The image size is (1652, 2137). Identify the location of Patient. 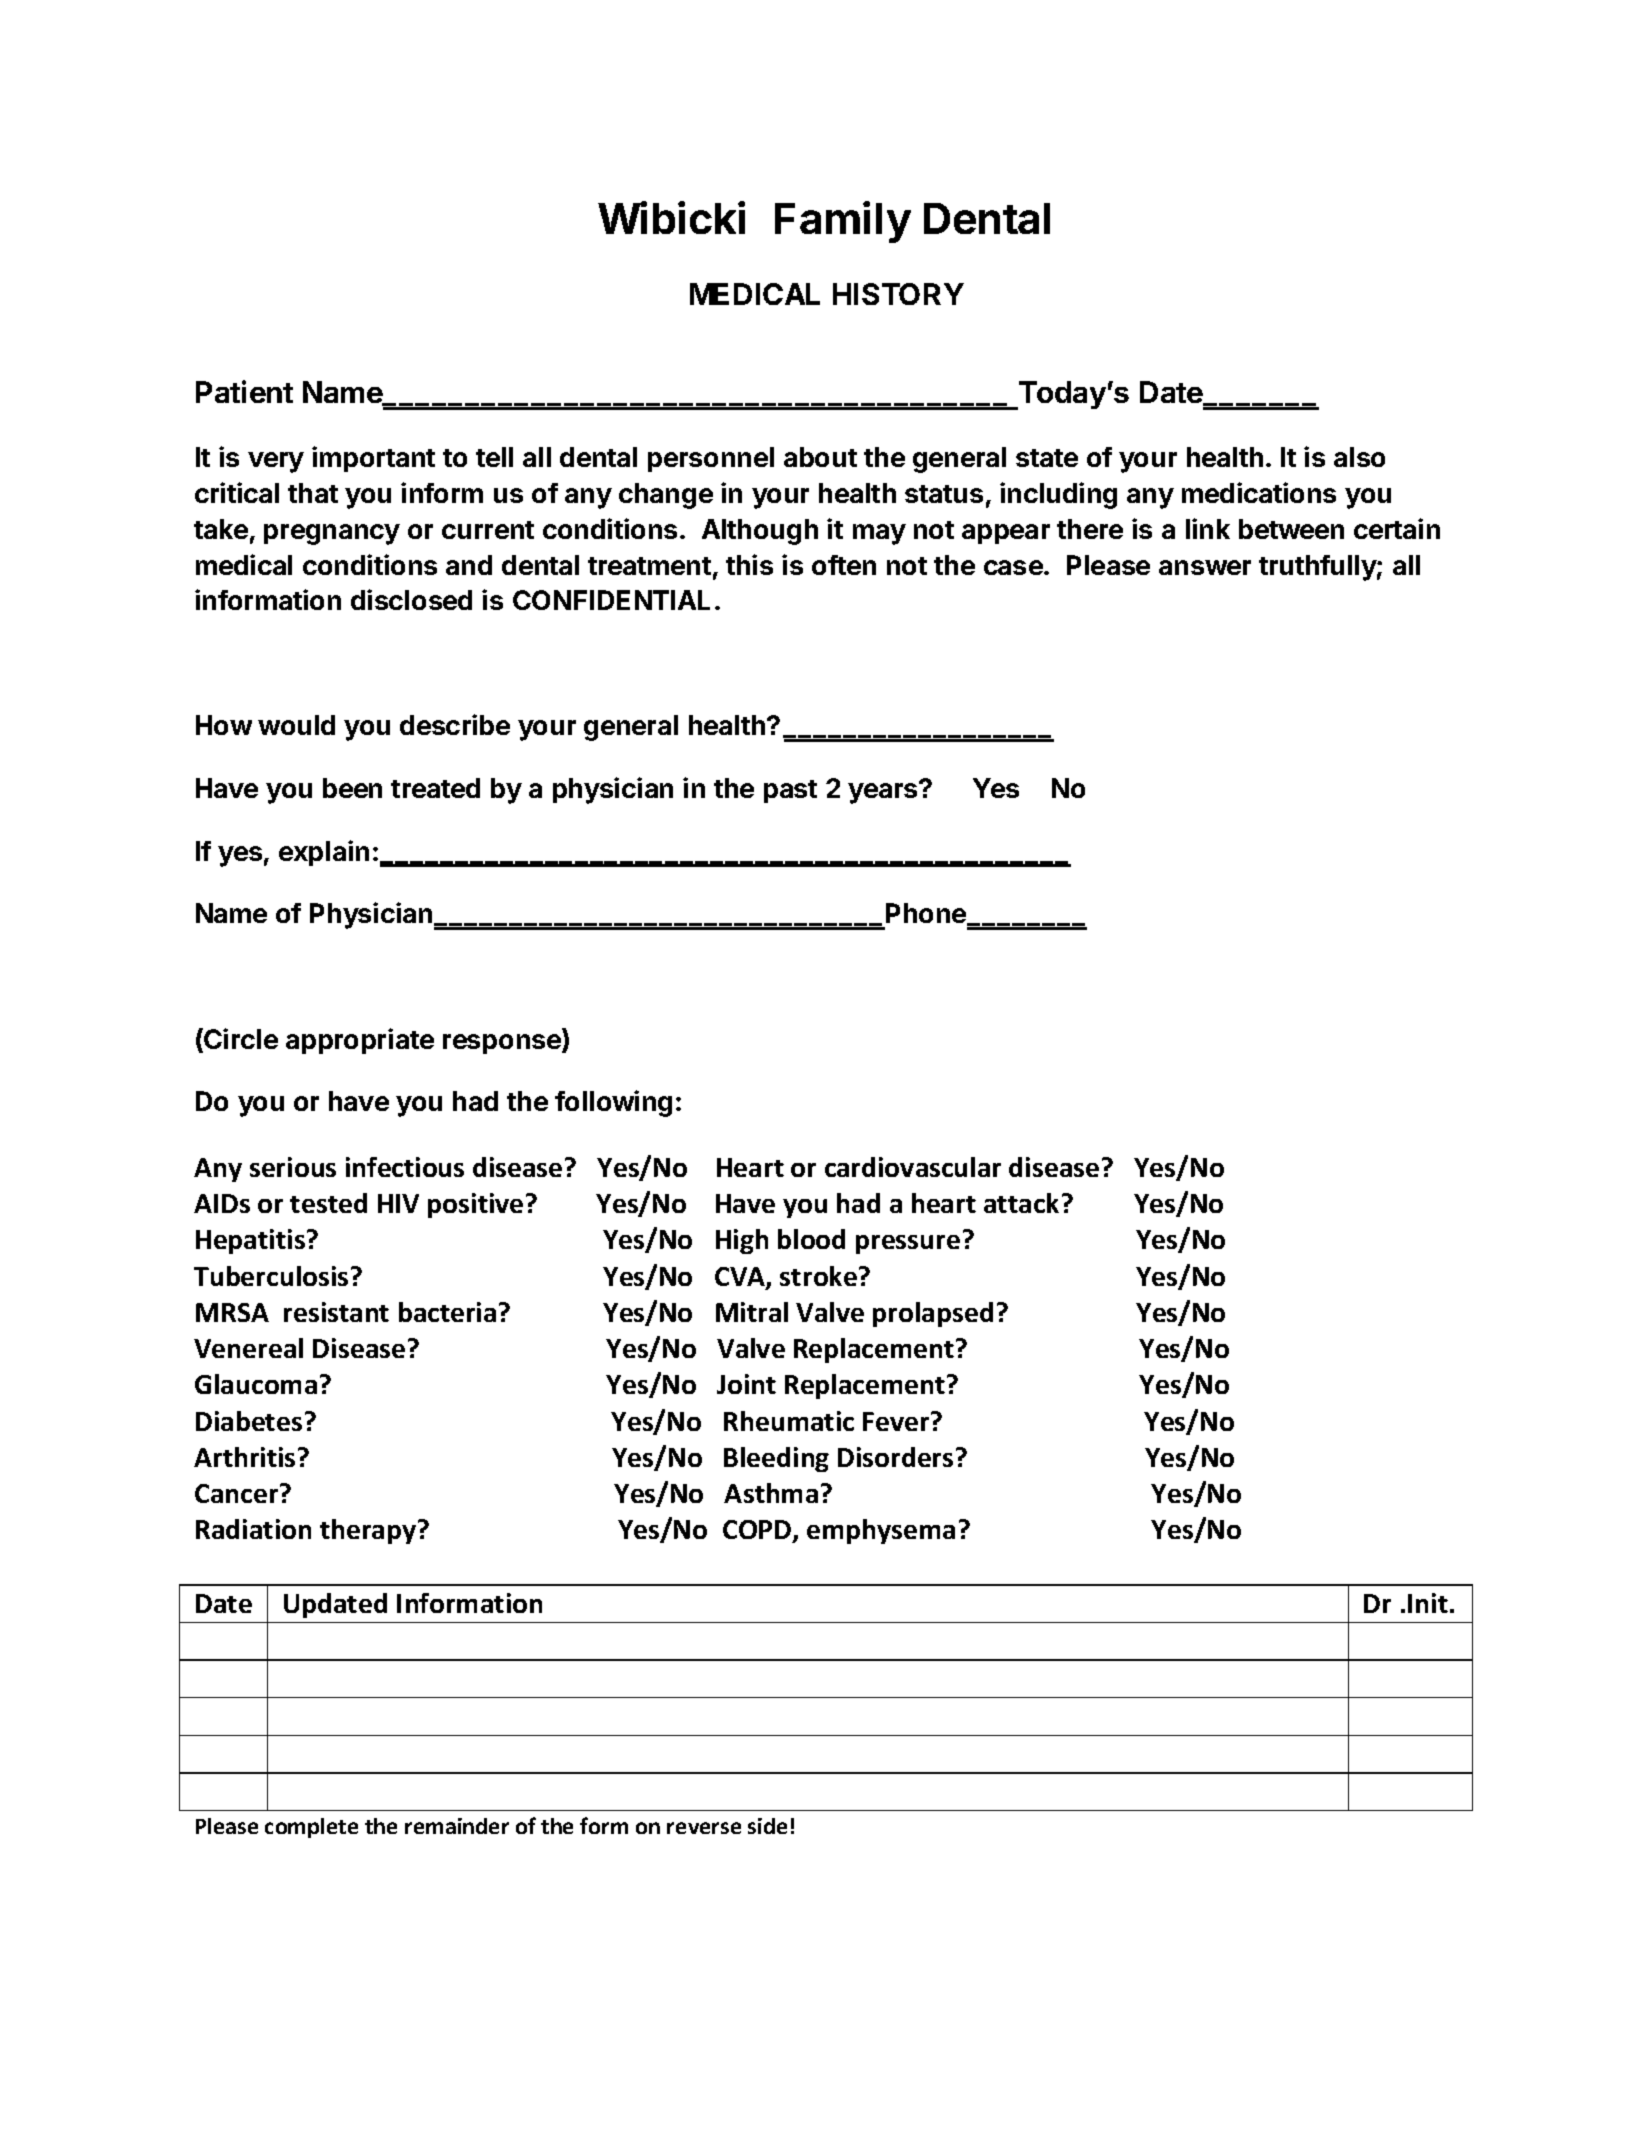
(244, 391).
